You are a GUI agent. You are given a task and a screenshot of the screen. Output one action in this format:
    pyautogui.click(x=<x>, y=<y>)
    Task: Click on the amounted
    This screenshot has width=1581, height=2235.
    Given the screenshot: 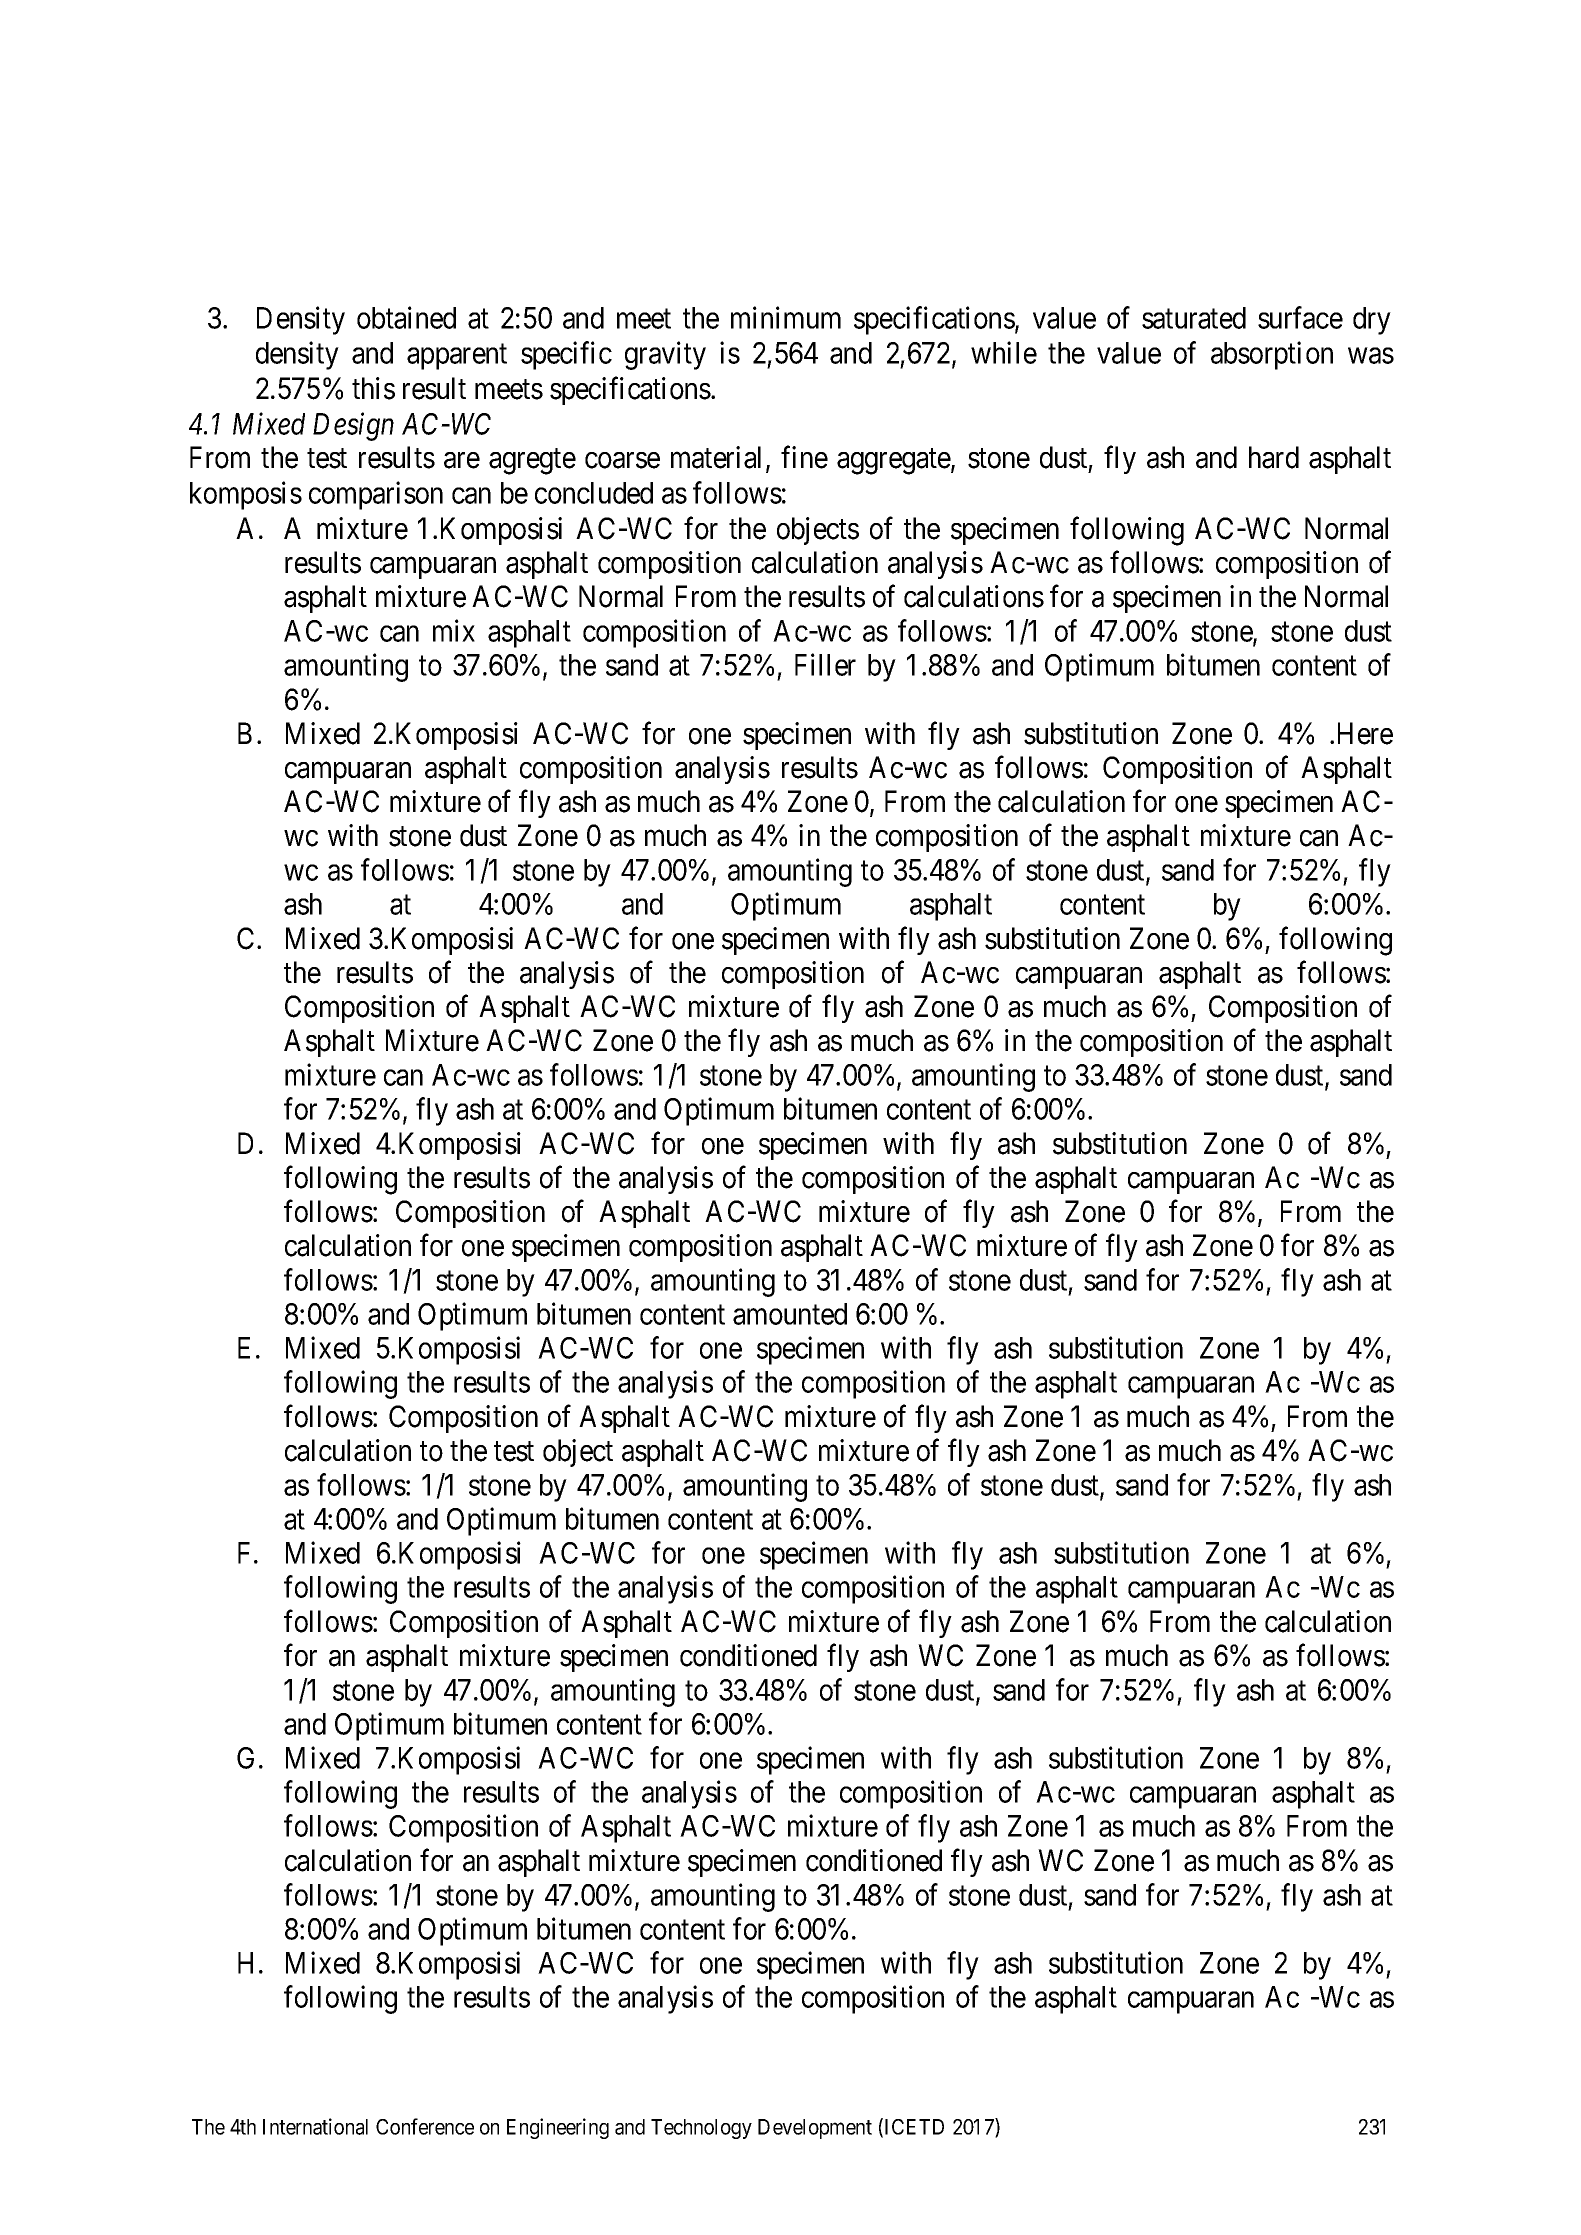 What is the action you would take?
    pyautogui.click(x=790, y=1314)
